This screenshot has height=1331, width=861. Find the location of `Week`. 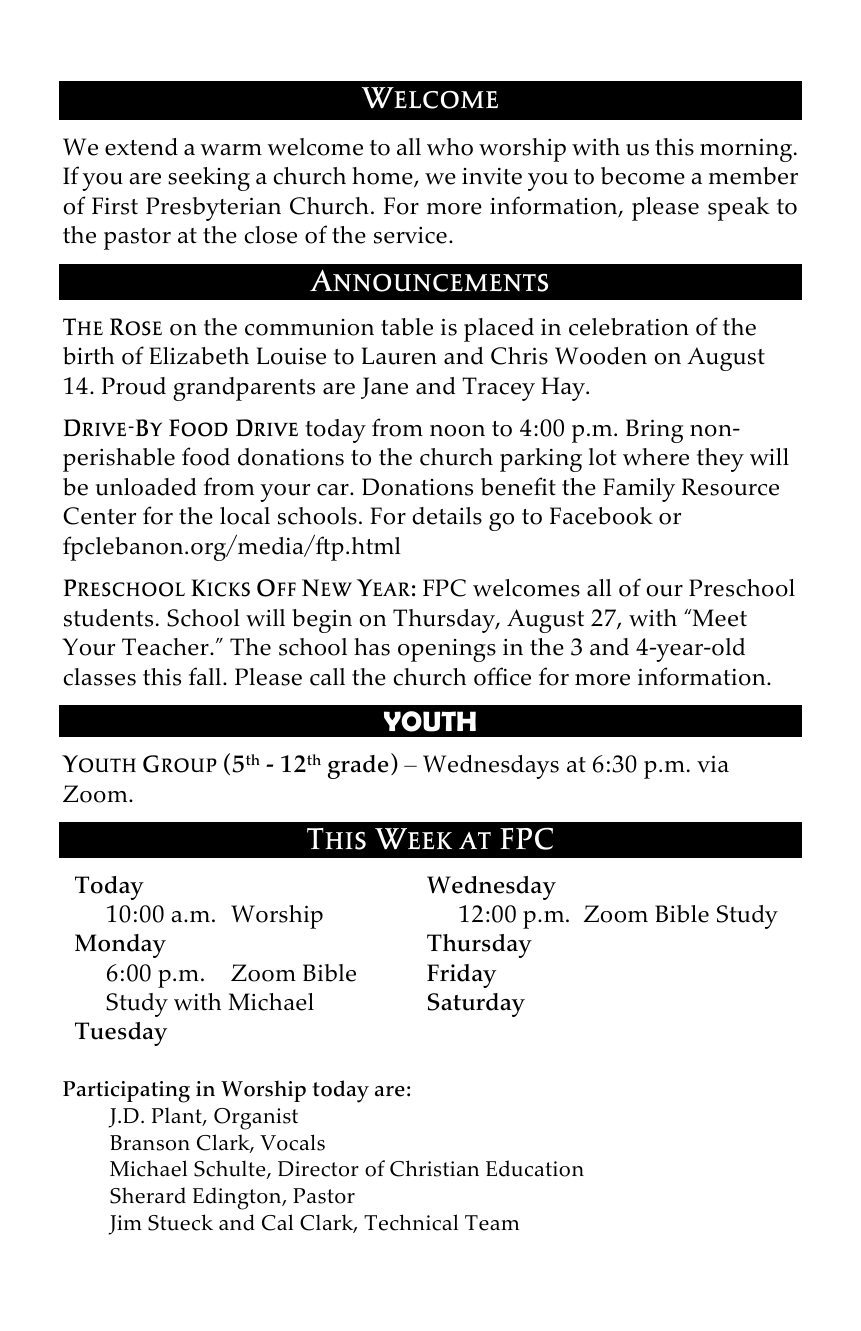

Week is located at coordinates (413, 839).
